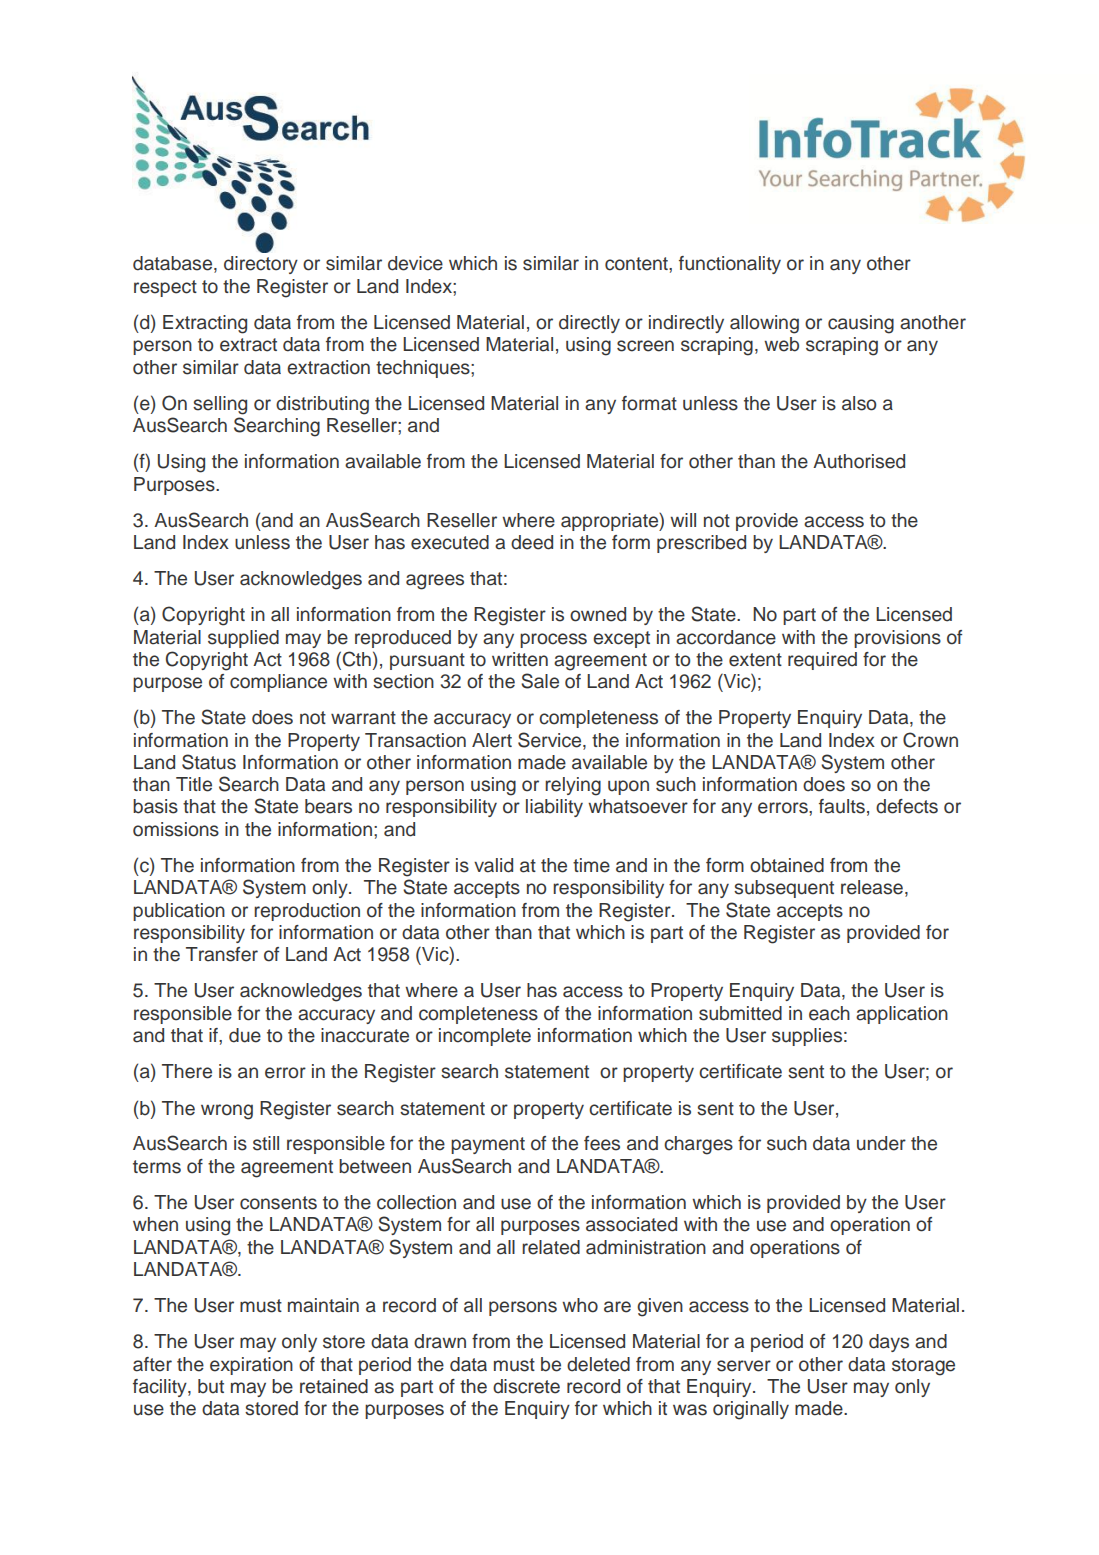 Image resolution: width=1099 pixels, height=1555 pixels. I want to click on allowing, so click(764, 324).
